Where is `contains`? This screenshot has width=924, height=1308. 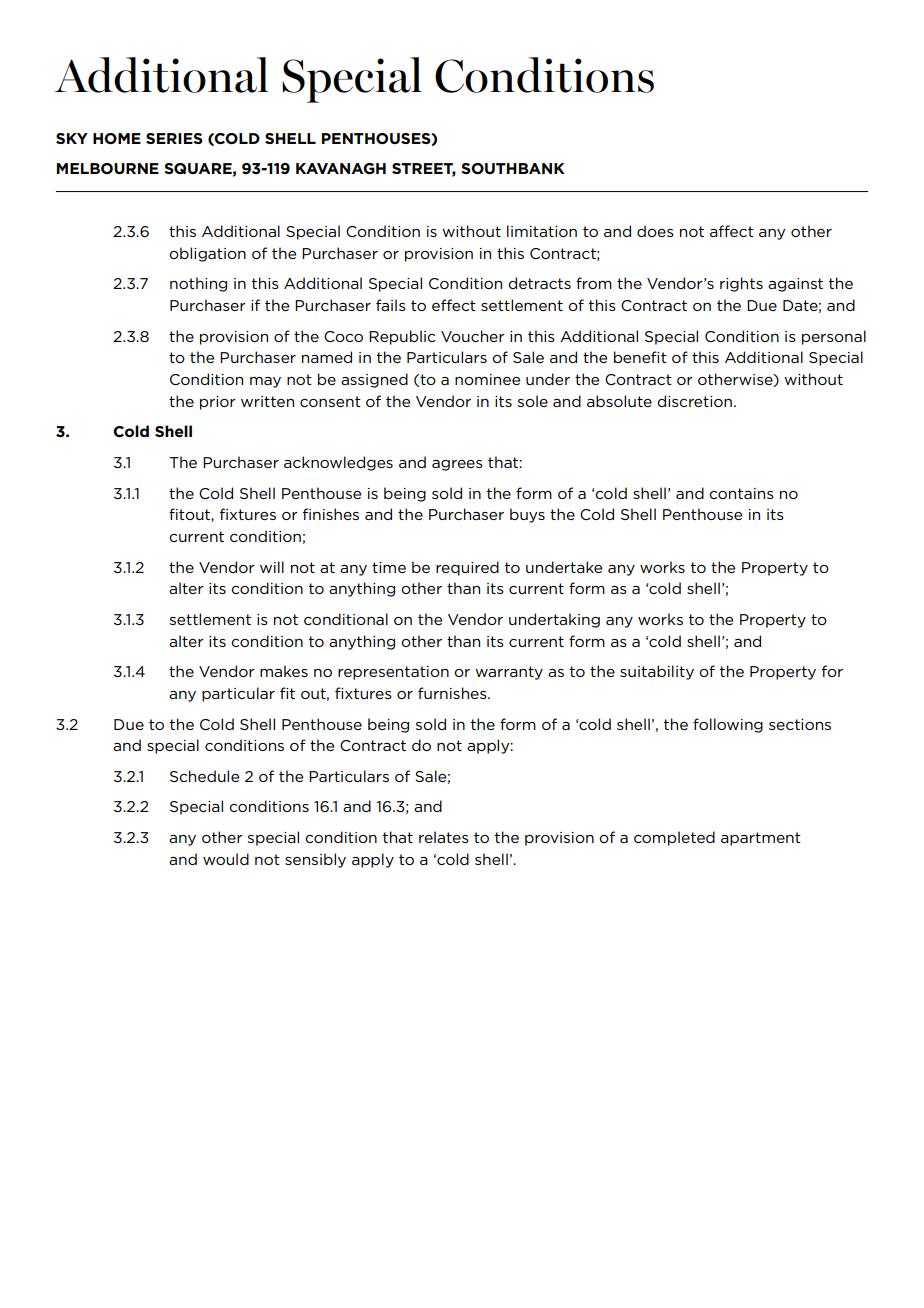 contains is located at coordinates (741, 493).
